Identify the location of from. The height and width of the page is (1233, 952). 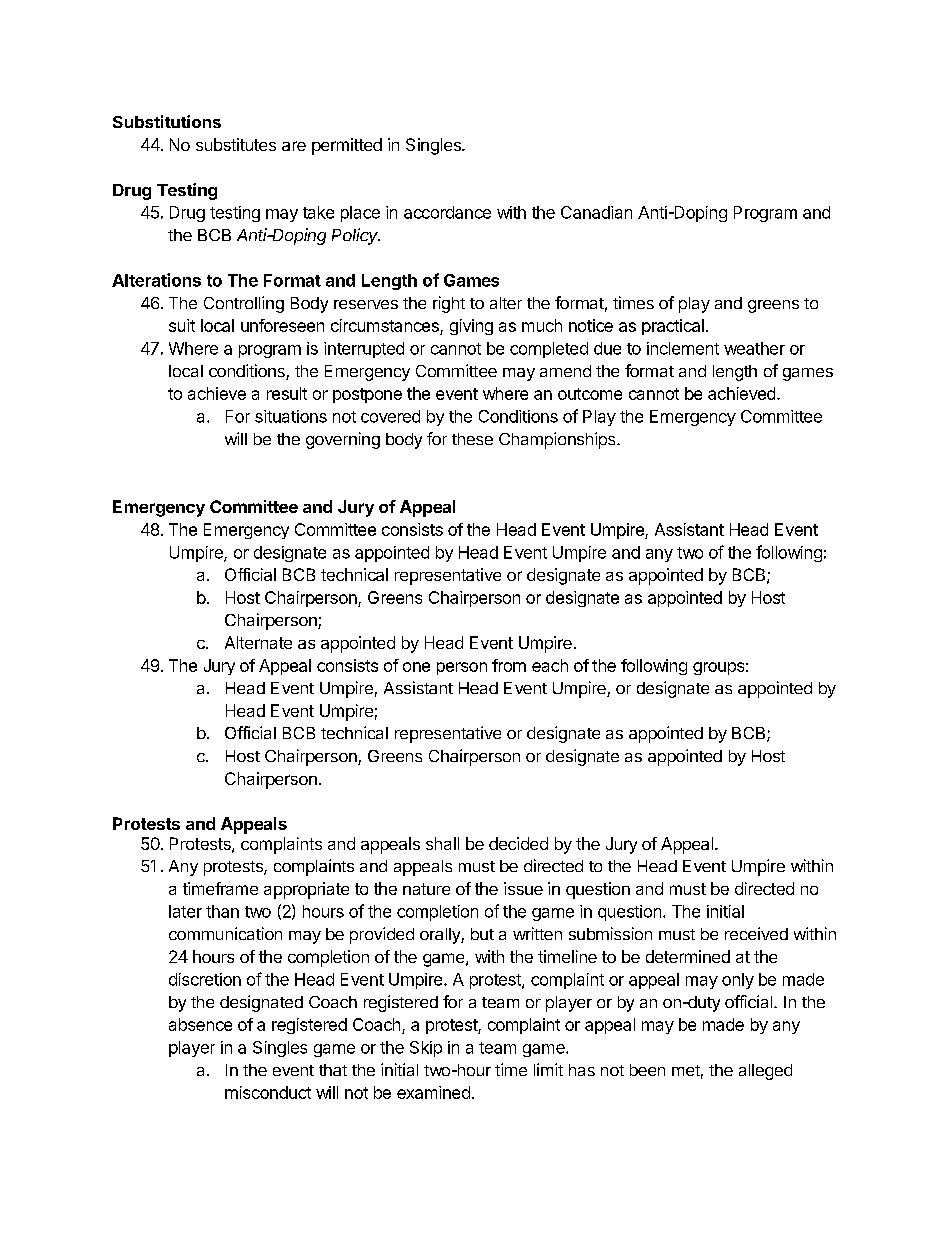
(509, 665).
